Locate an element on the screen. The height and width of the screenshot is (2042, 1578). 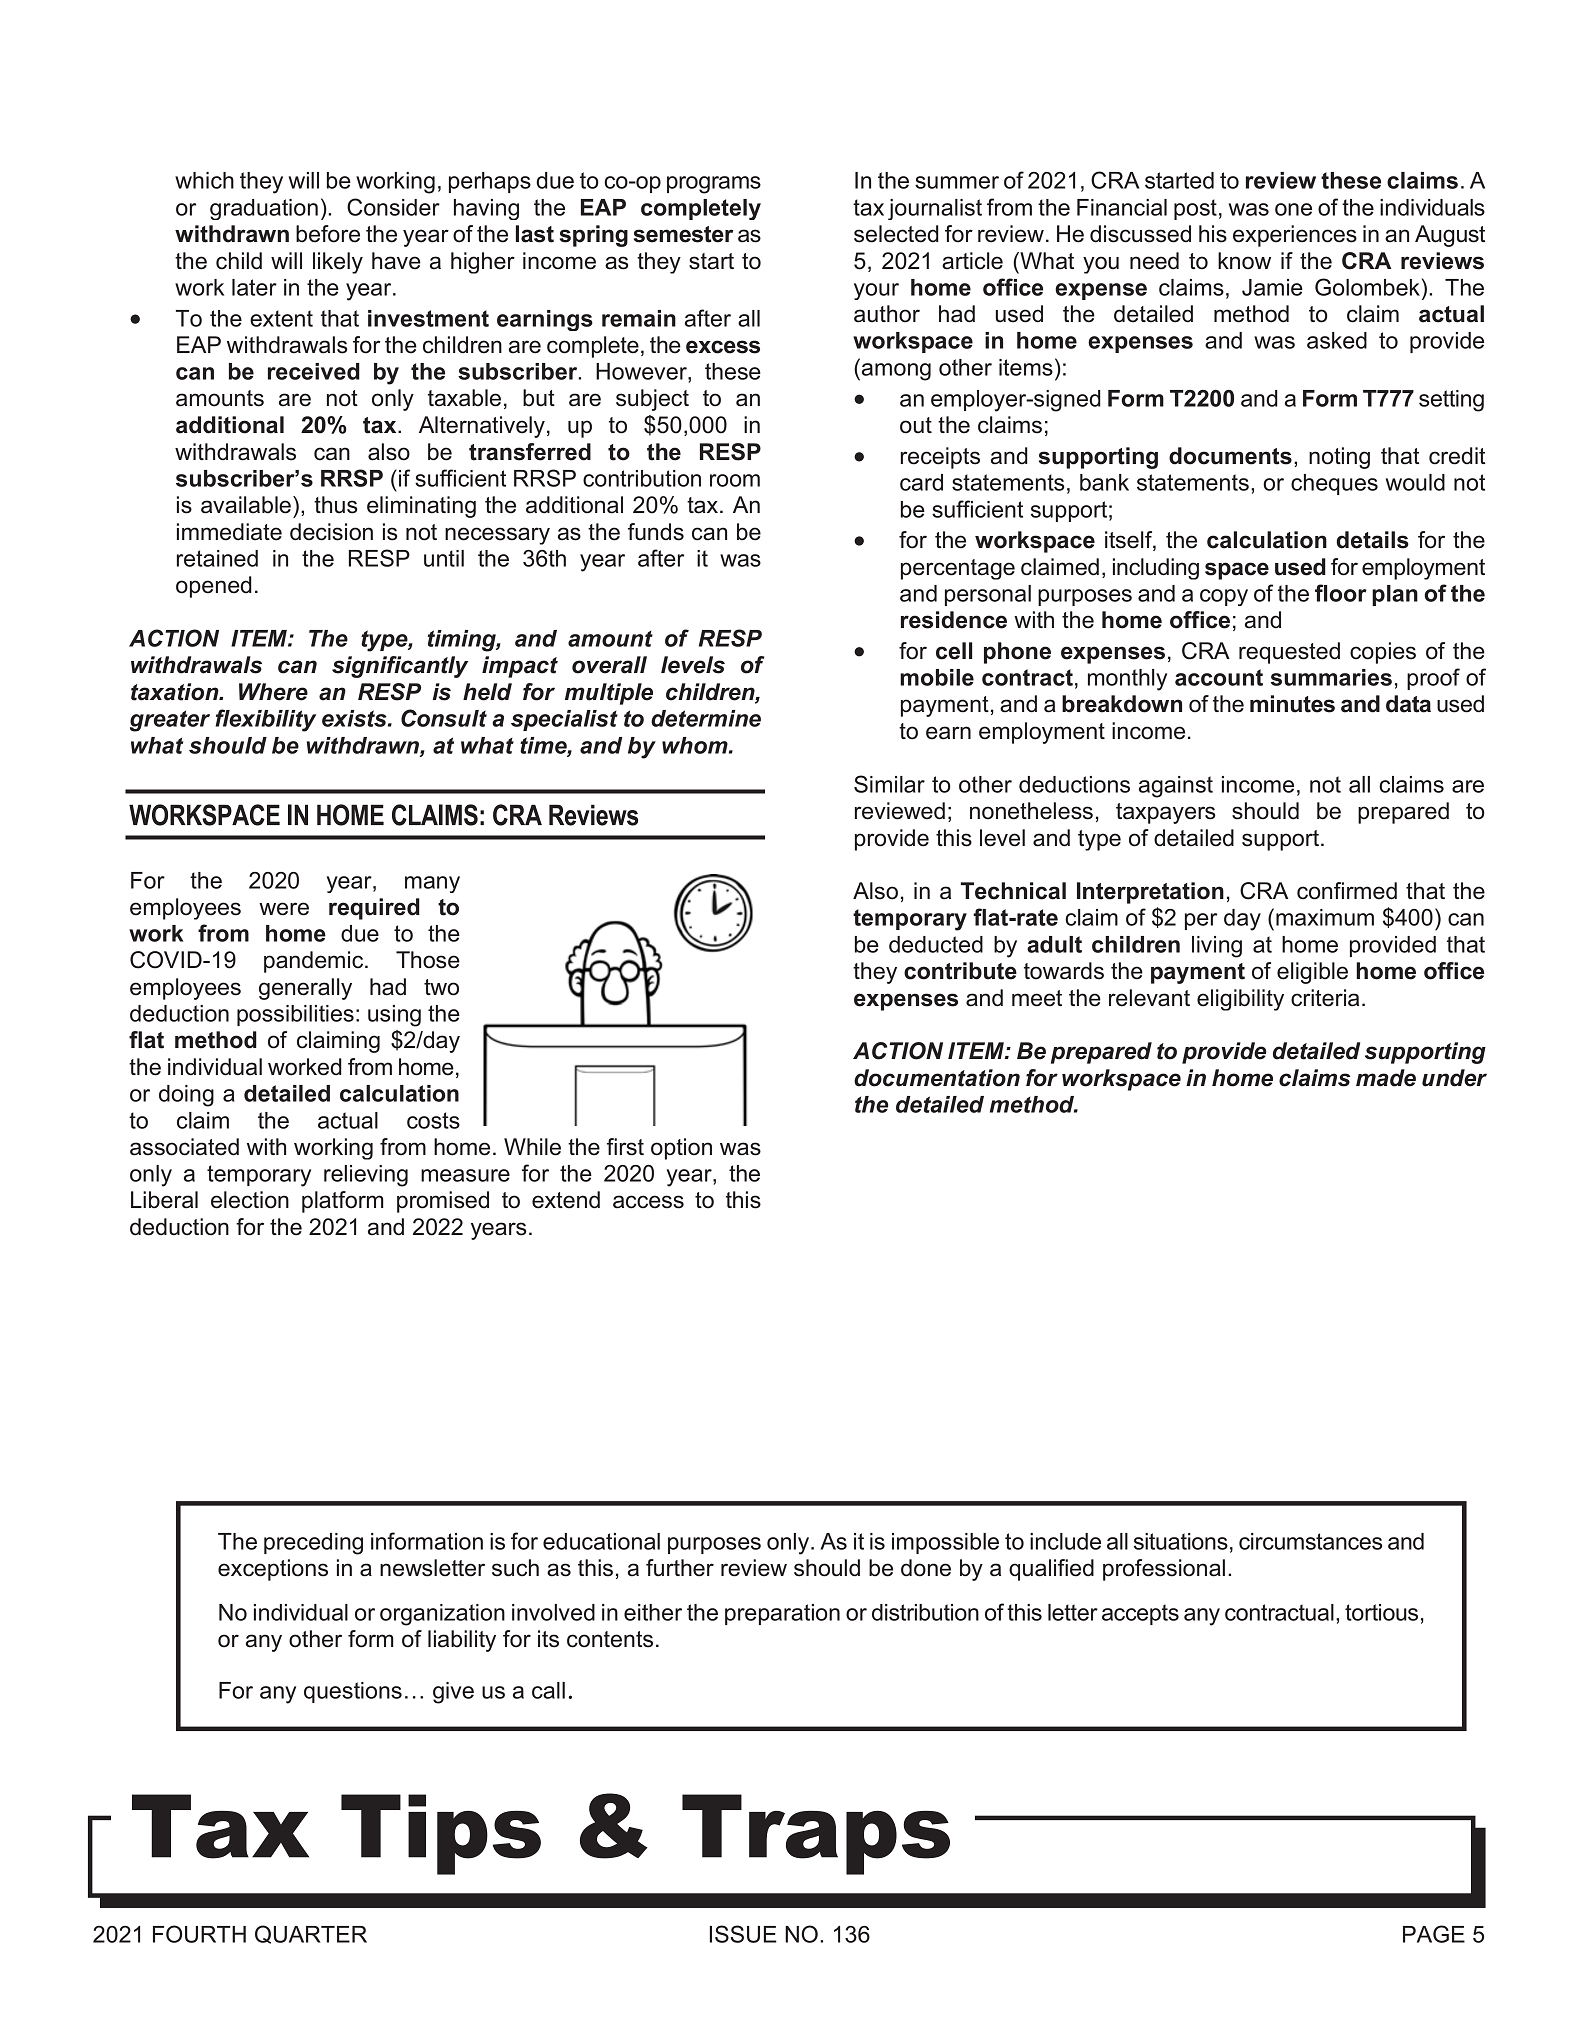
documentation is located at coordinates (937, 1078).
